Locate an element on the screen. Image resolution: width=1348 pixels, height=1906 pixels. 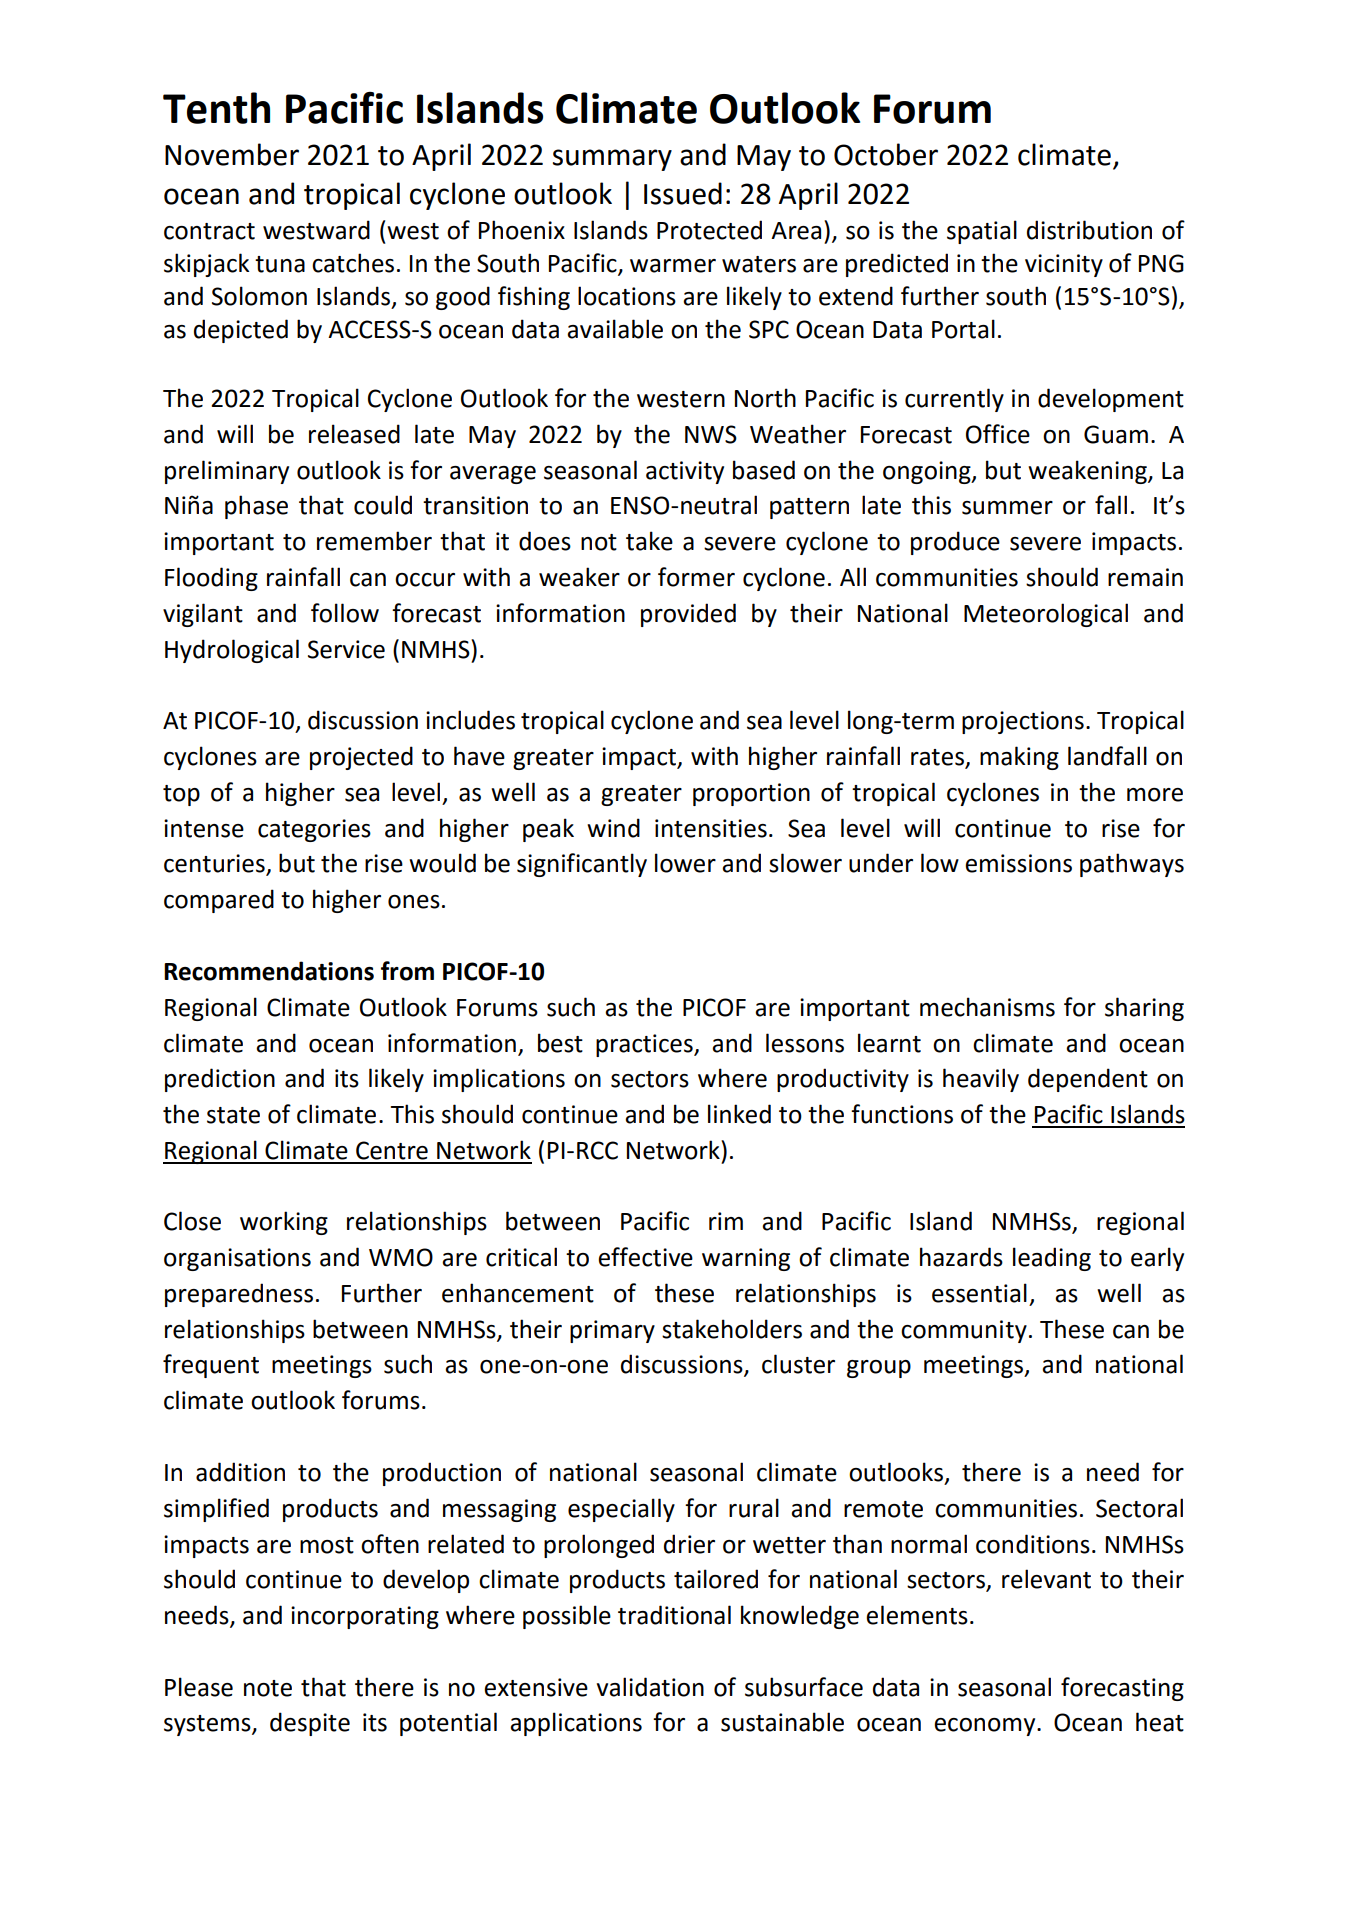
distribution is located at coordinates (1089, 230).
